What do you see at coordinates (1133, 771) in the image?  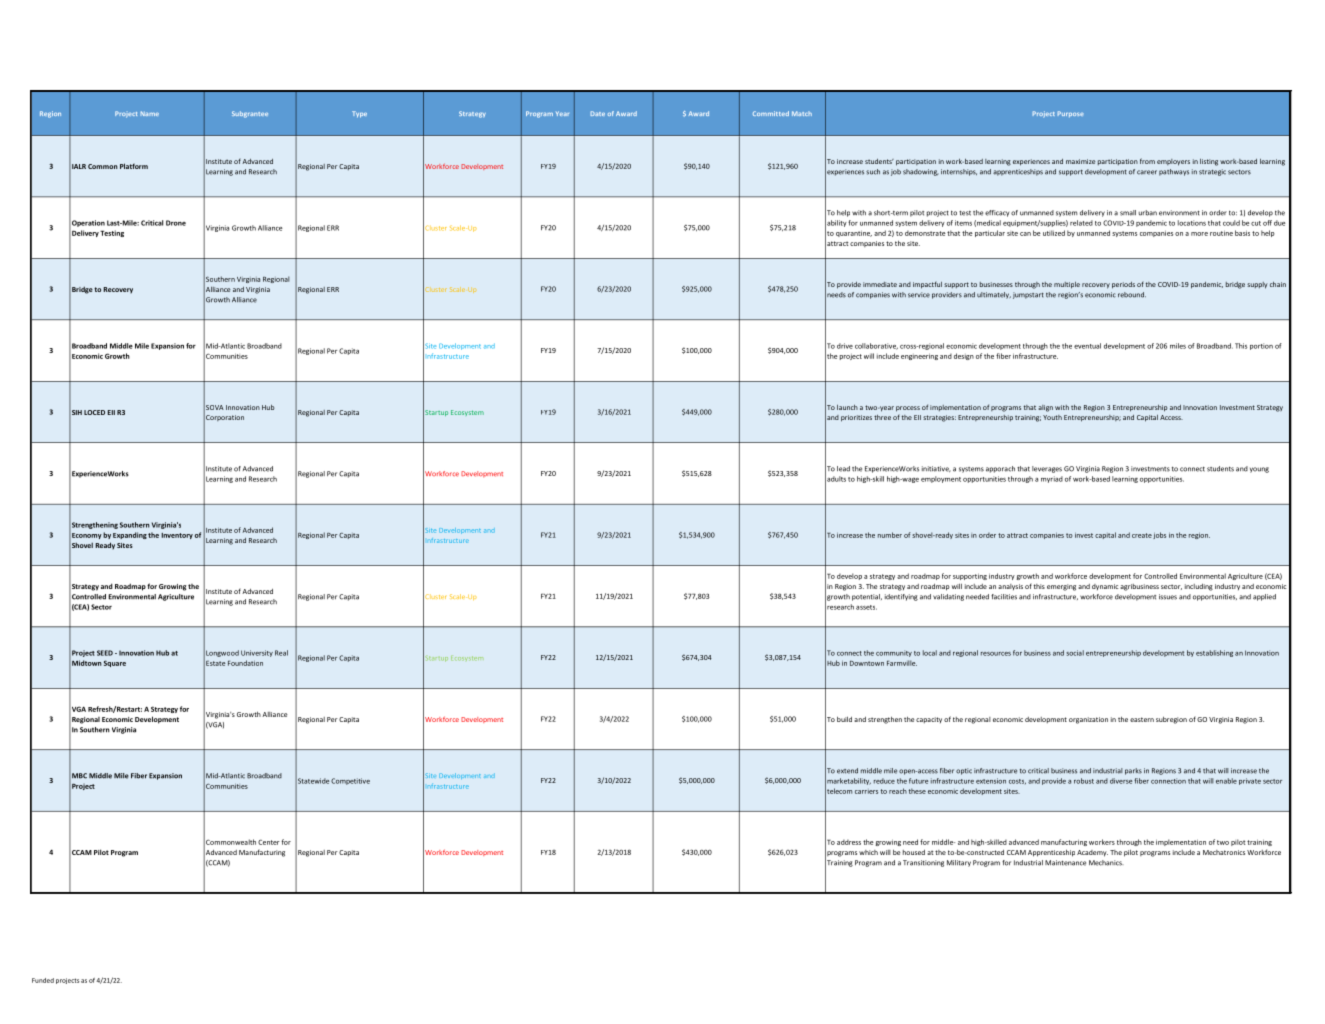 I see `parks` at bounding box center [1133, 771].
